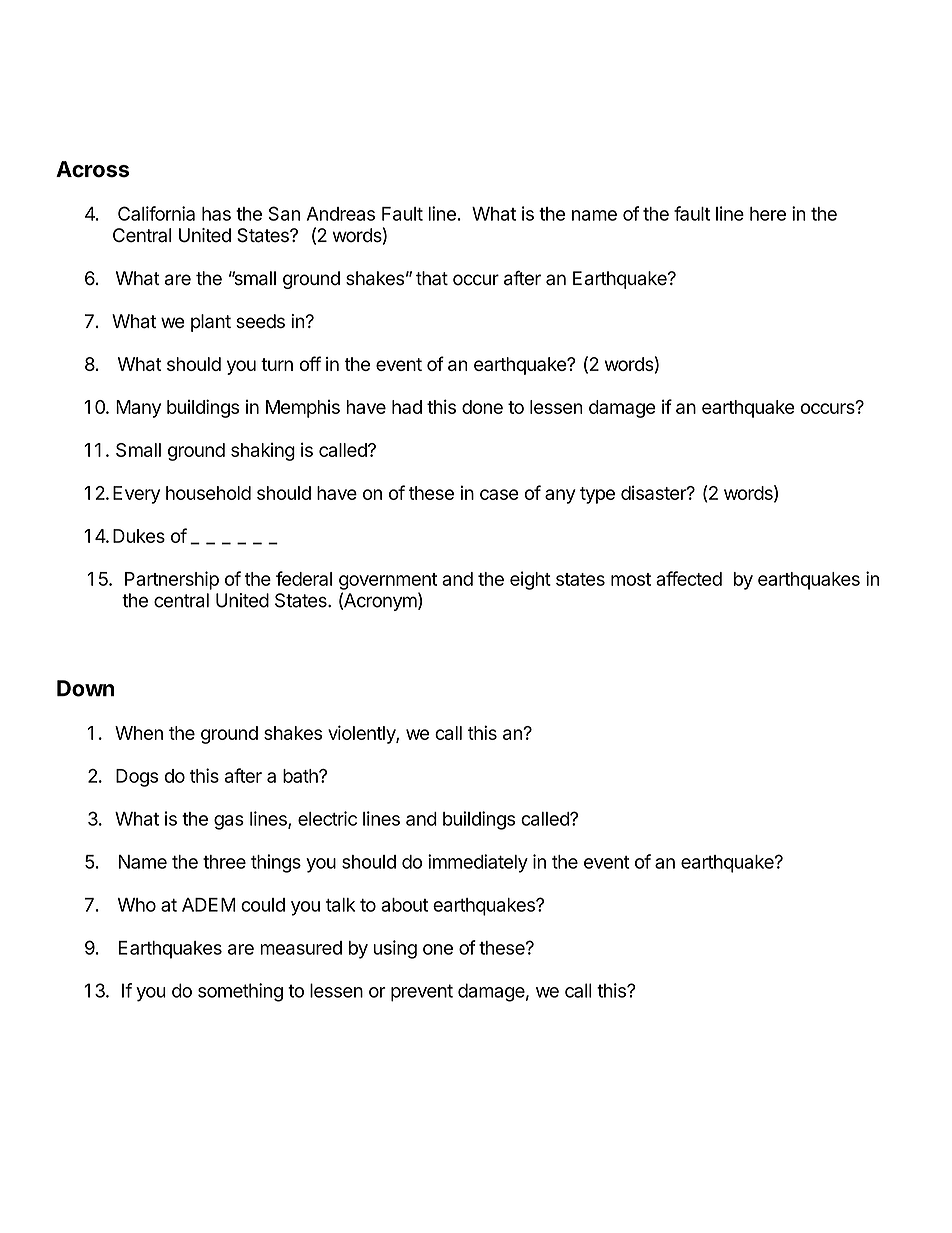 The width and height of the screenshot is (952, 1233). What do you see at coordinates (156, 213) in the screenshot?
I see `California` at bounding box center [156, 213].
